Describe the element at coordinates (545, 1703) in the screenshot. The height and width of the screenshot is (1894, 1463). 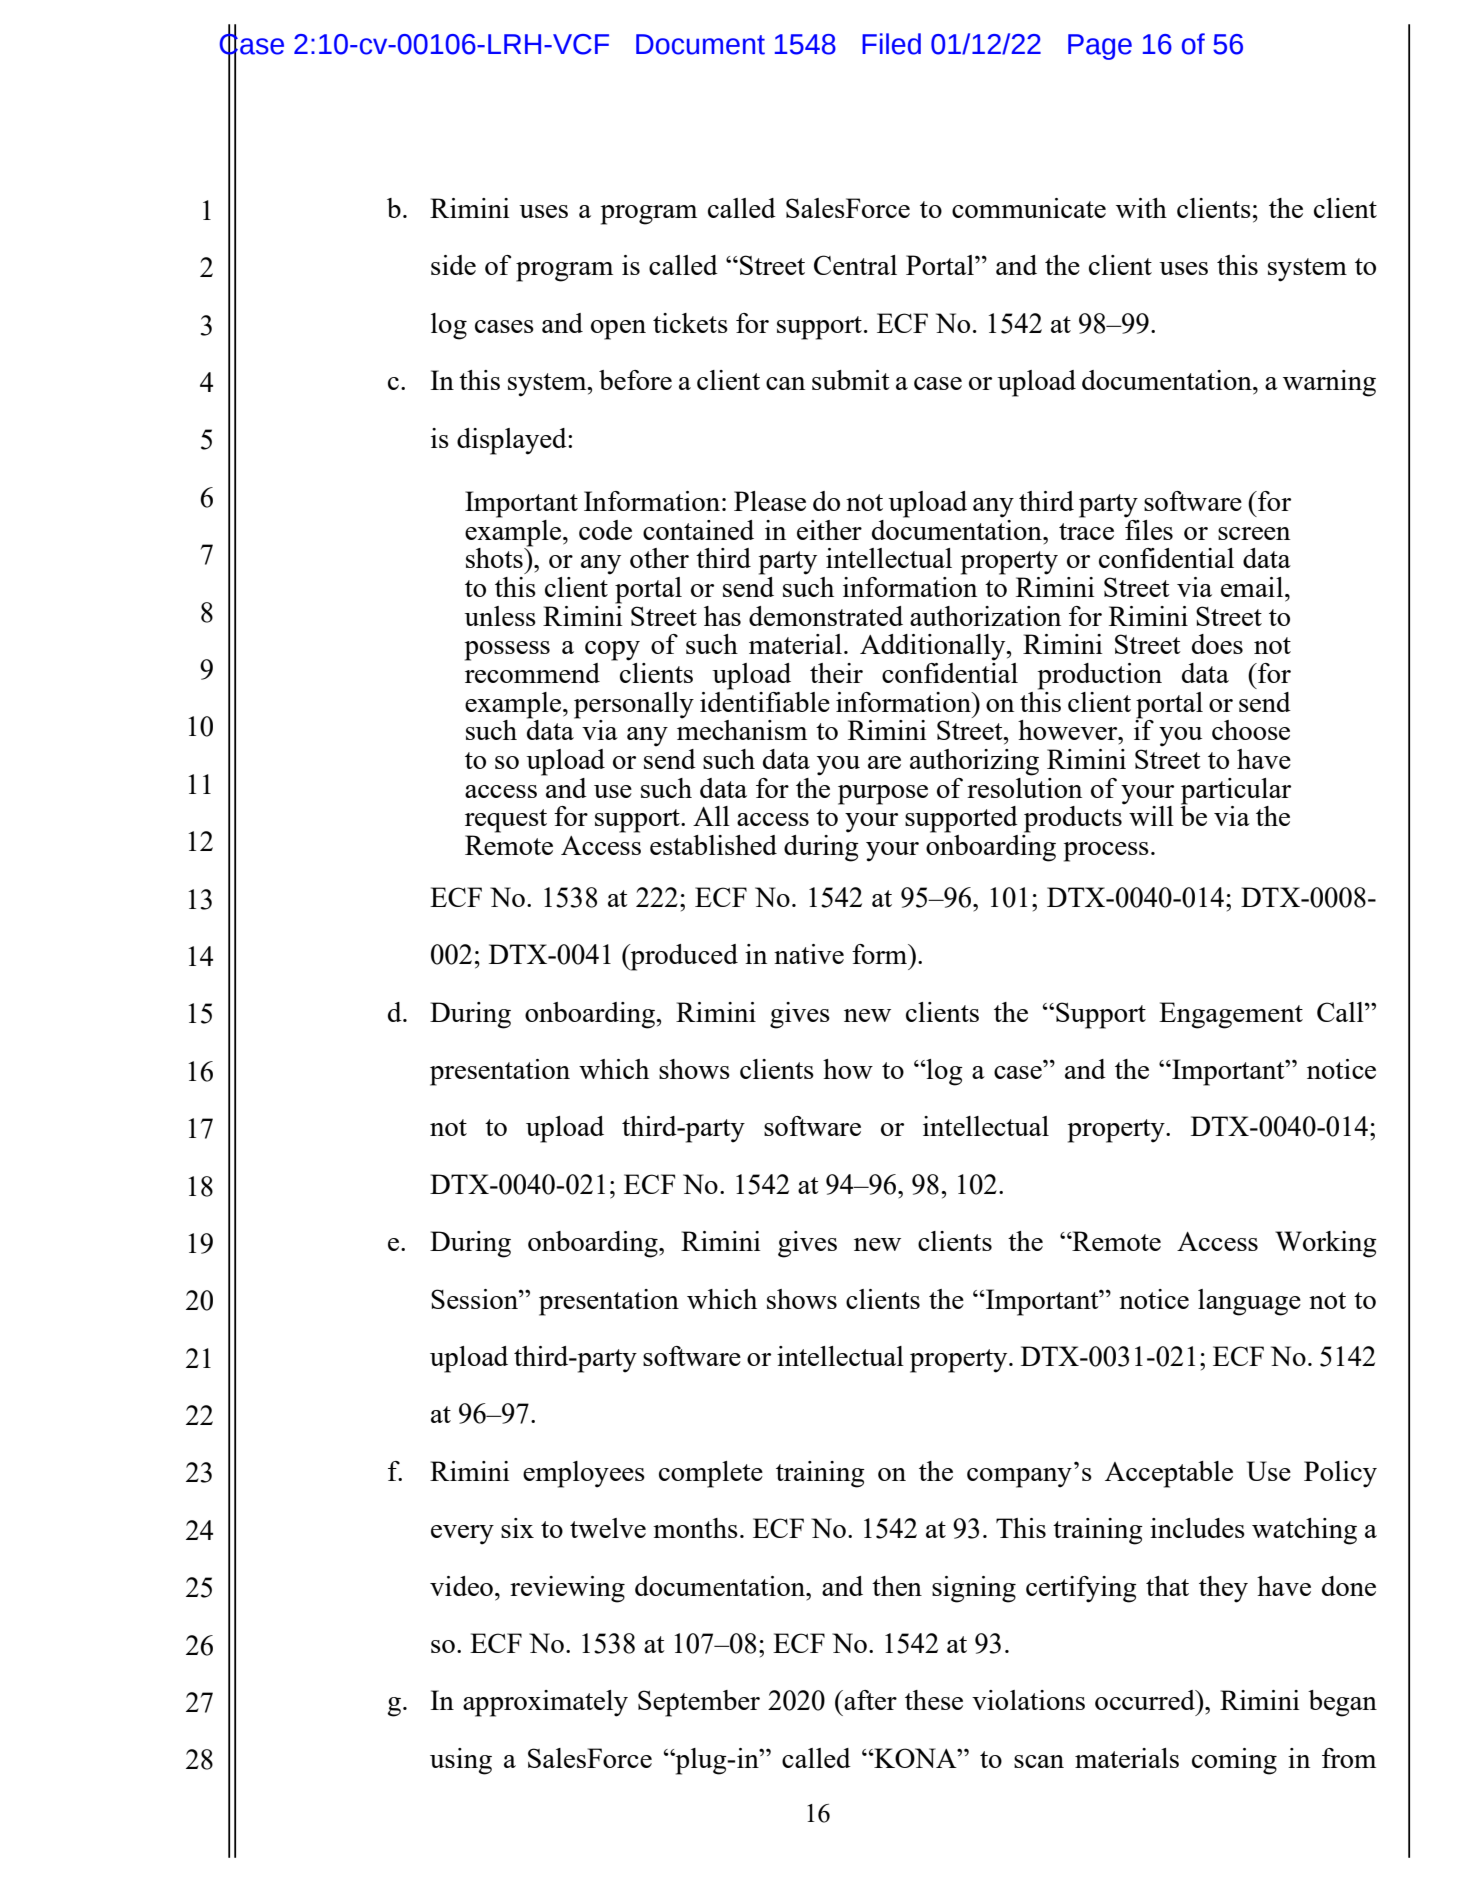
I see `approximately` at that location.
